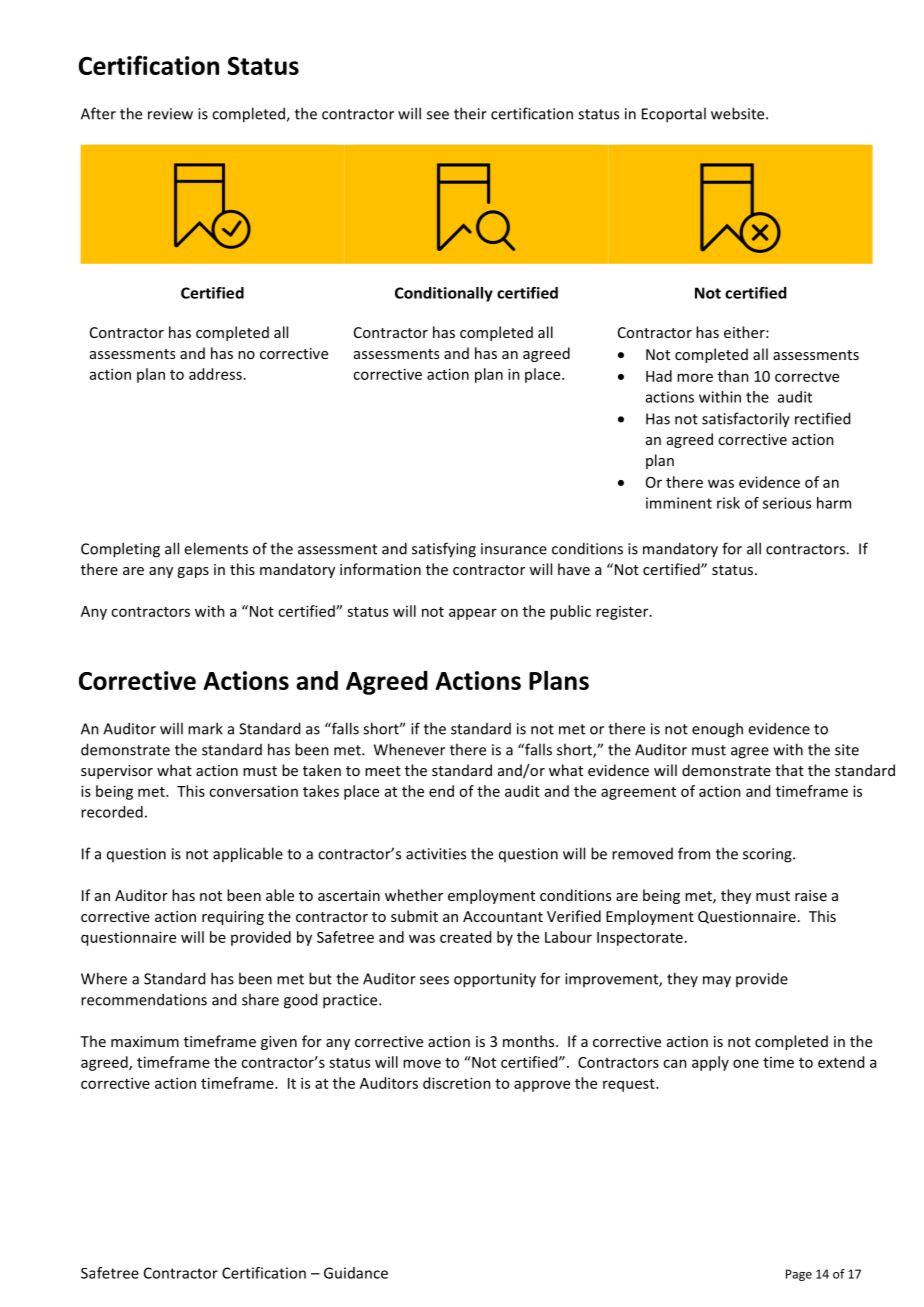 This screenshot has width=924, height=1307. What do you see at coordinates (746, 1063) in the screenshot?
I see `one` at bounding box center [746, 1063].
